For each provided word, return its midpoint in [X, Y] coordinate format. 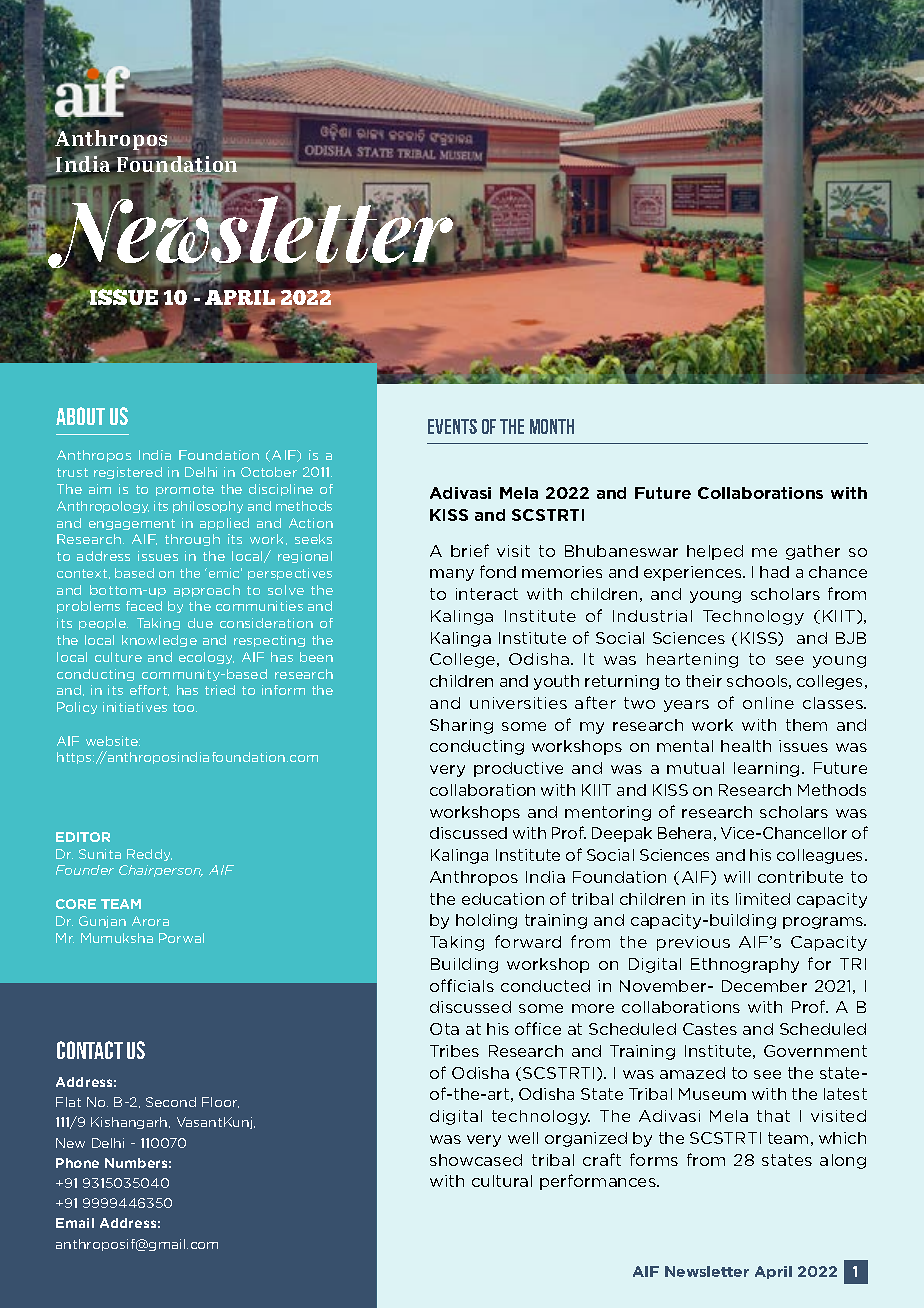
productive [518, 769]
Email [75, 1223]
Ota [444, 1029]
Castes [710, 1029]
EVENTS [452, 426]
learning [766, 769]
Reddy [149, 855]
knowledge [159, 641]
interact [487, 594]
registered [128, 473]
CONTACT [90, 1050]
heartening [692, 660]
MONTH [552, 426]
